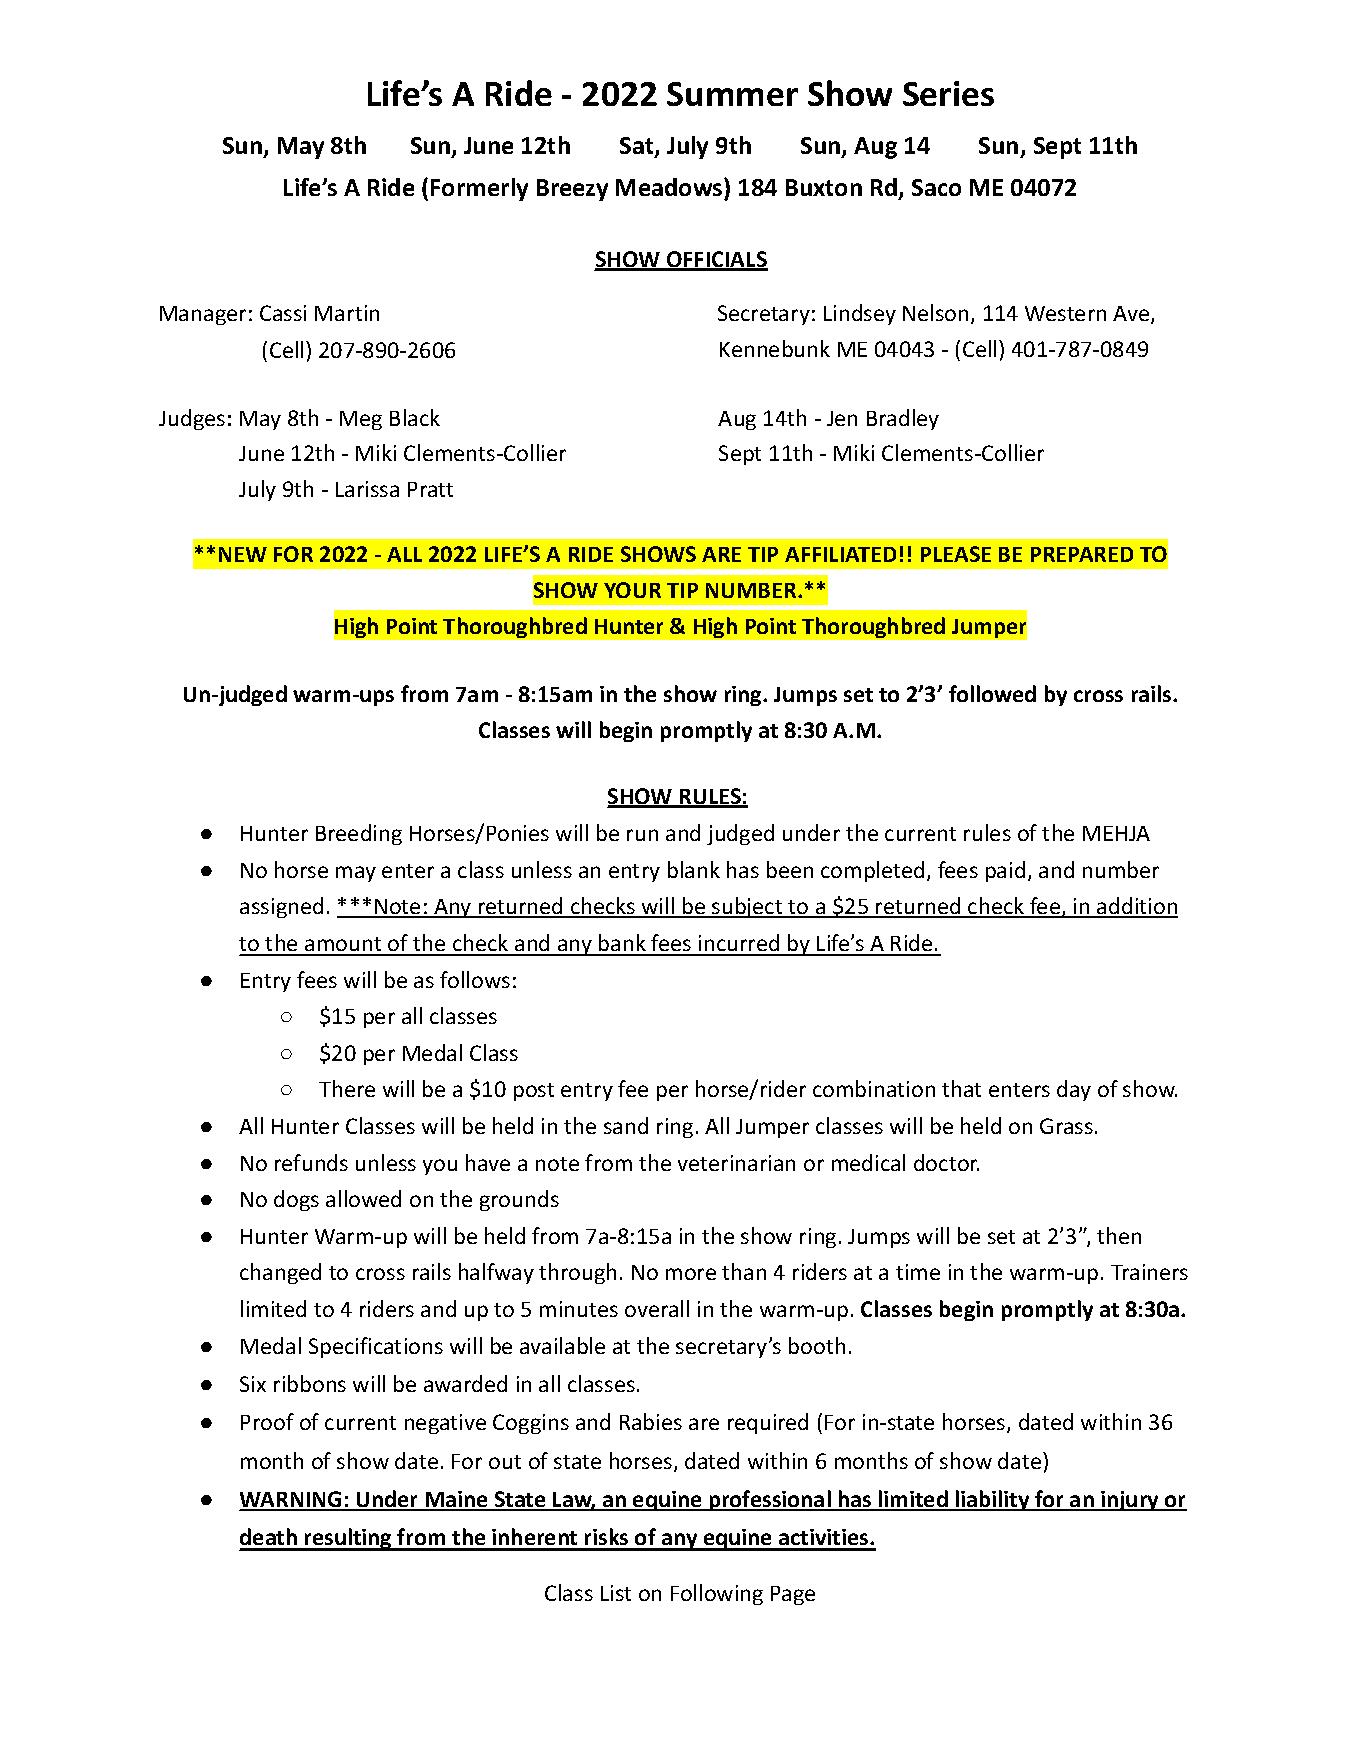 Image resolution: width=1358 pixels, height=1757 pixels. Describe the element at coordinates (1082, 554) in the image. I see `PREPARED` at that location.
